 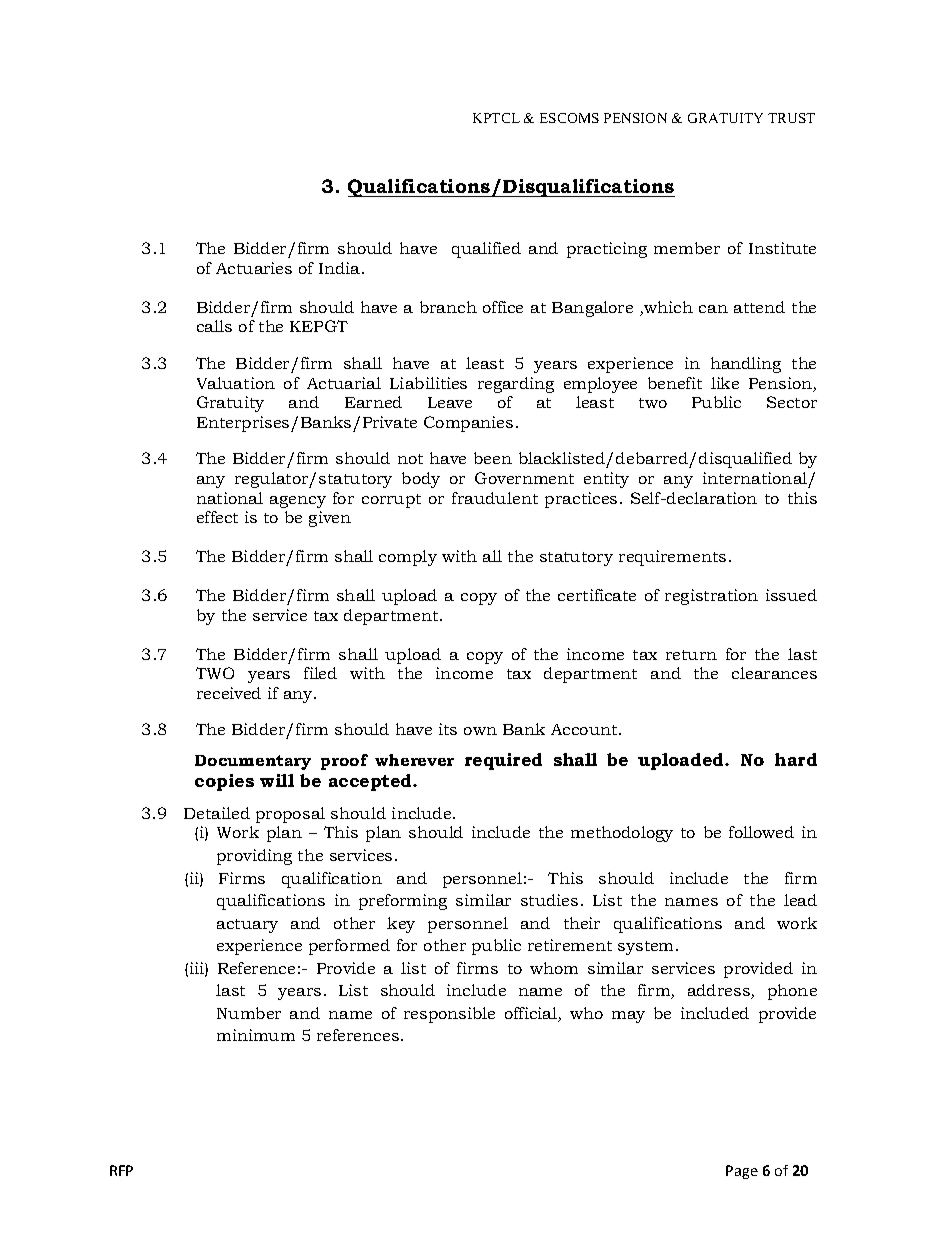 I want to click on lead, so click(x=800, y=900).
